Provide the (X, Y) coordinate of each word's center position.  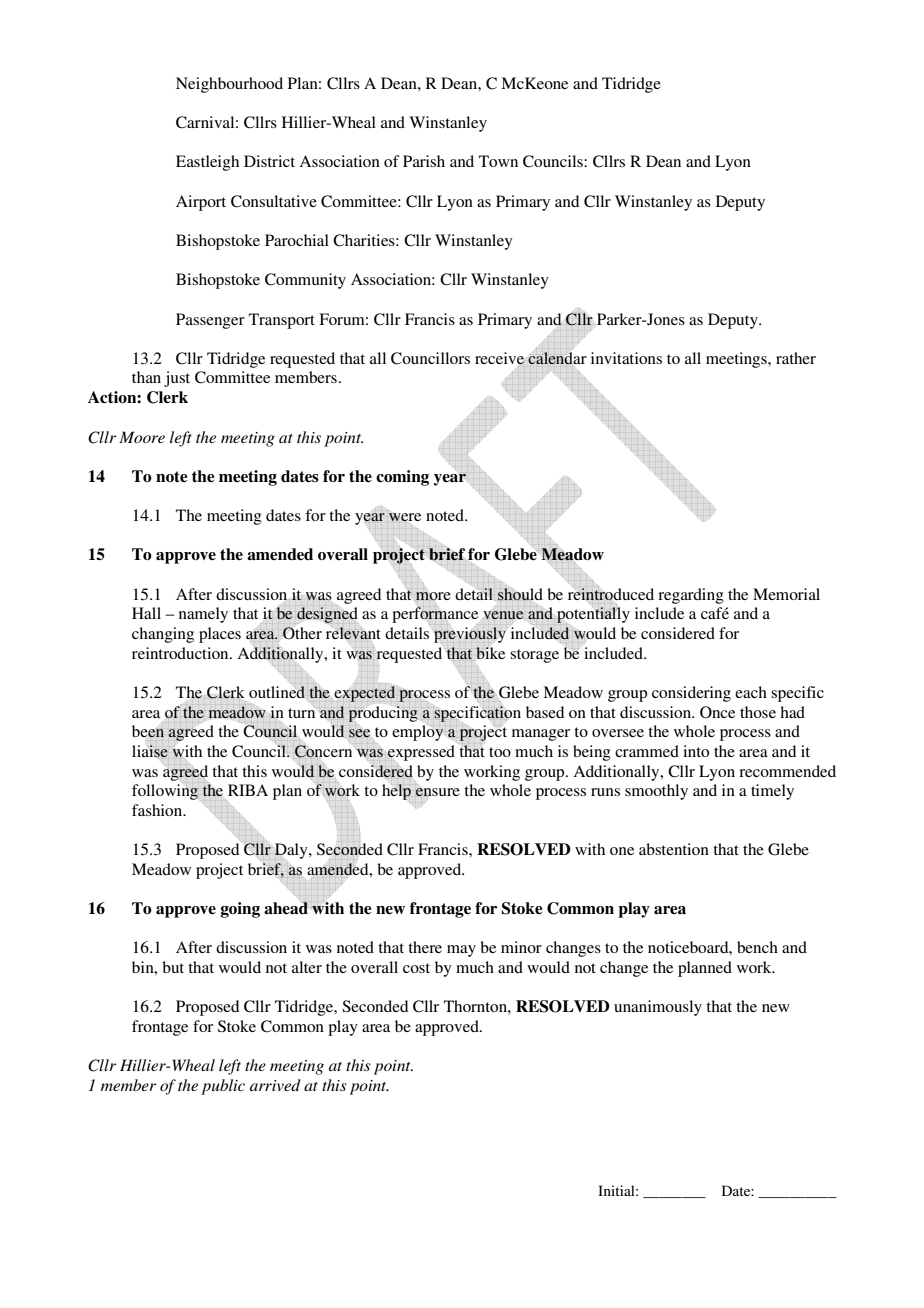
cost (416, 968)
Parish (424, 161)
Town (498, 161)
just (177, 379)
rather (796, 358)
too (500, 752)
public (223, 1087)
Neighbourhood (229, 85)
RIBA (248, 790)
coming (402, 478)
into (696, 751)
